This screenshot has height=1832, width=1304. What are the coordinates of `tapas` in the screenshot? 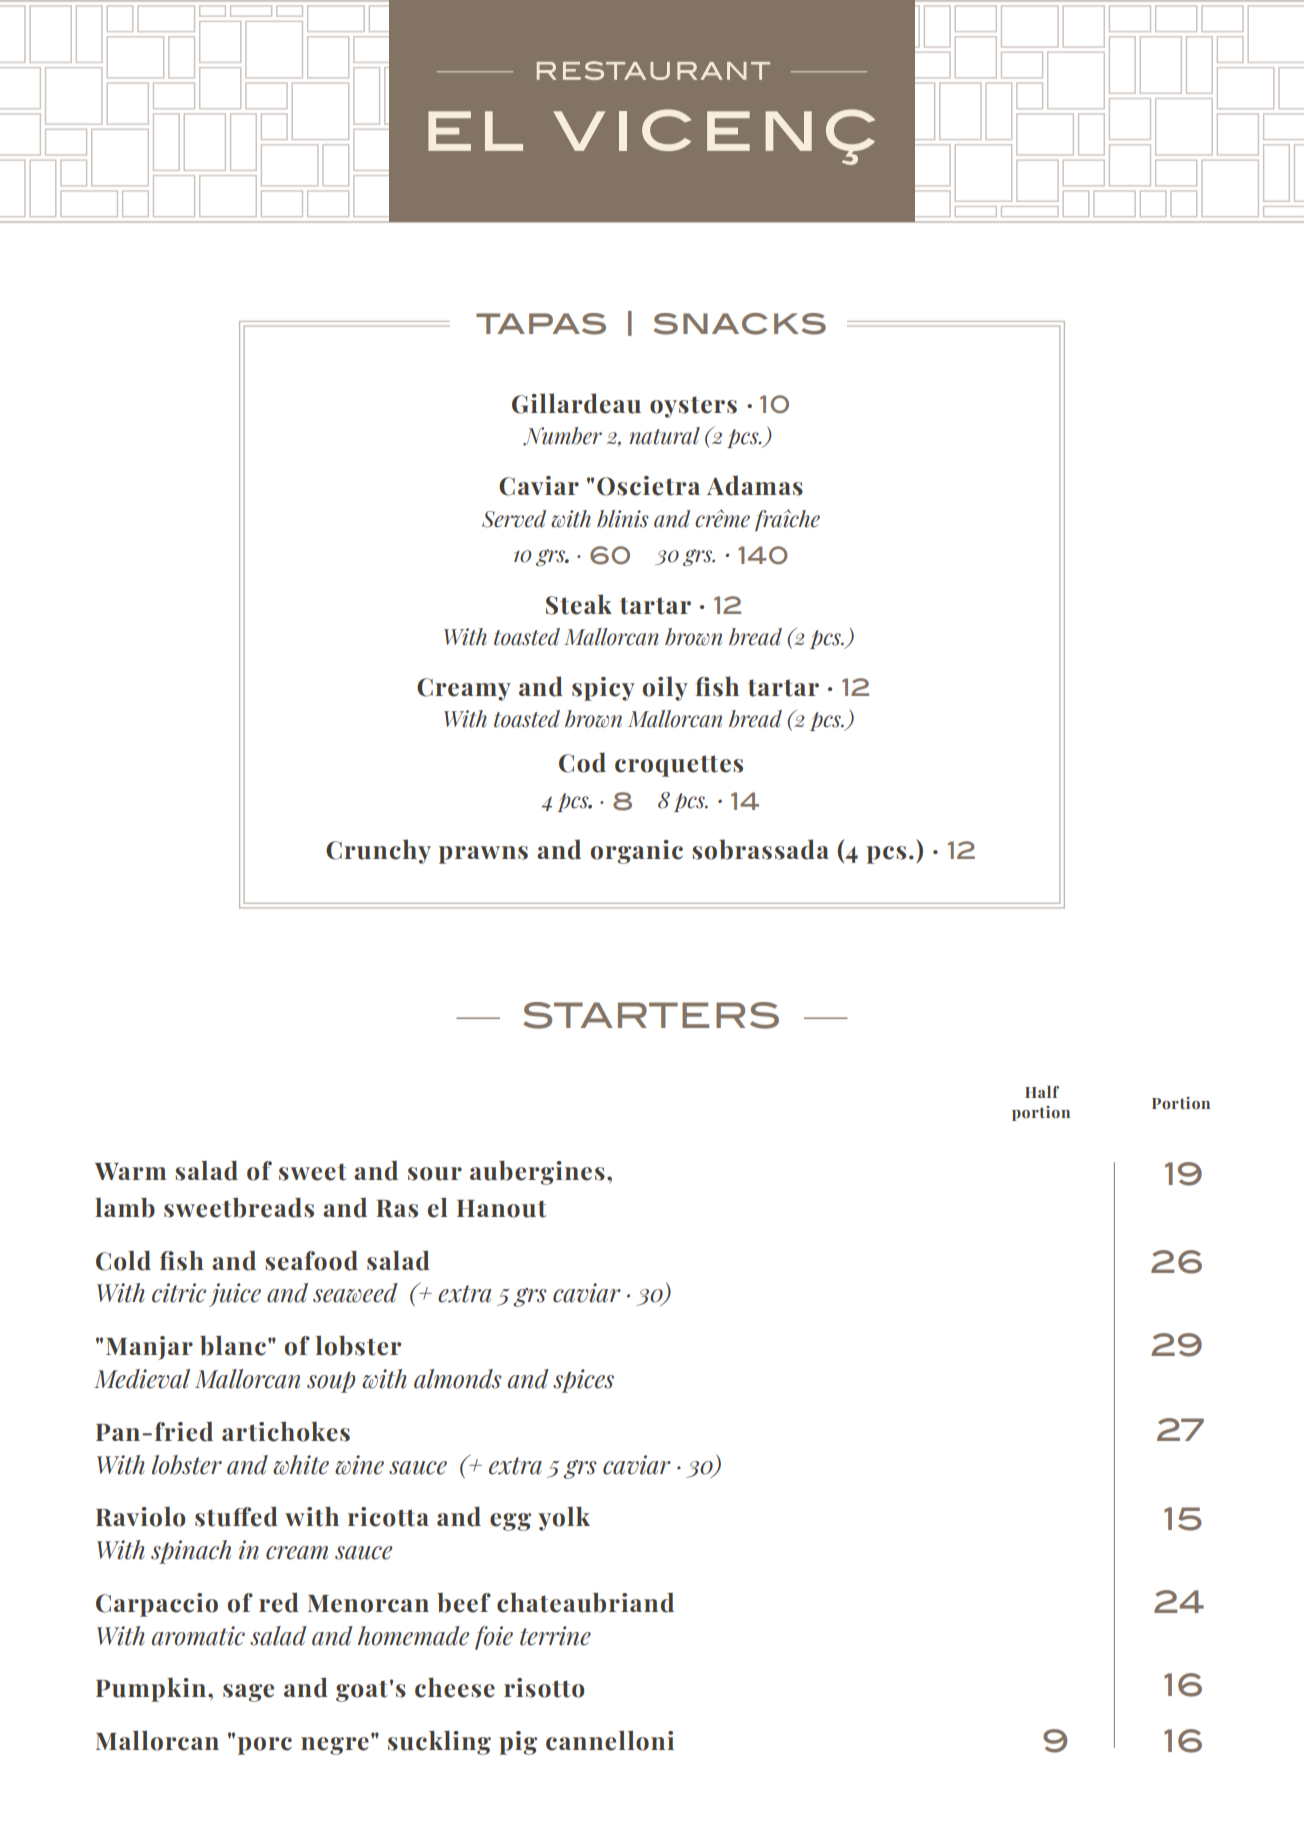 It's located at (541, 324).
